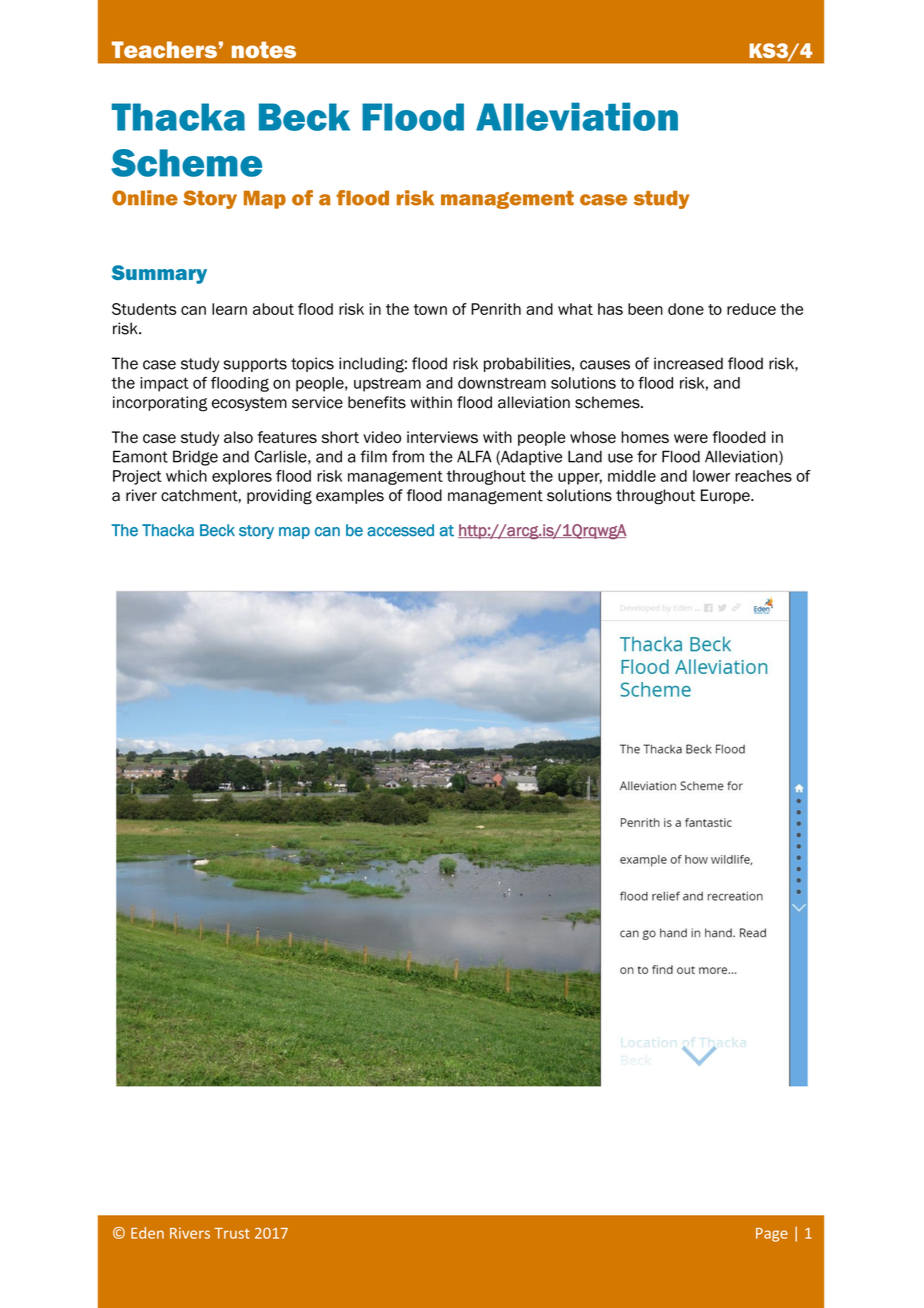  What do you see at coordinates (772, 1235) in the screenshot?
I see `Page` at bounding box center [772, 1235].
